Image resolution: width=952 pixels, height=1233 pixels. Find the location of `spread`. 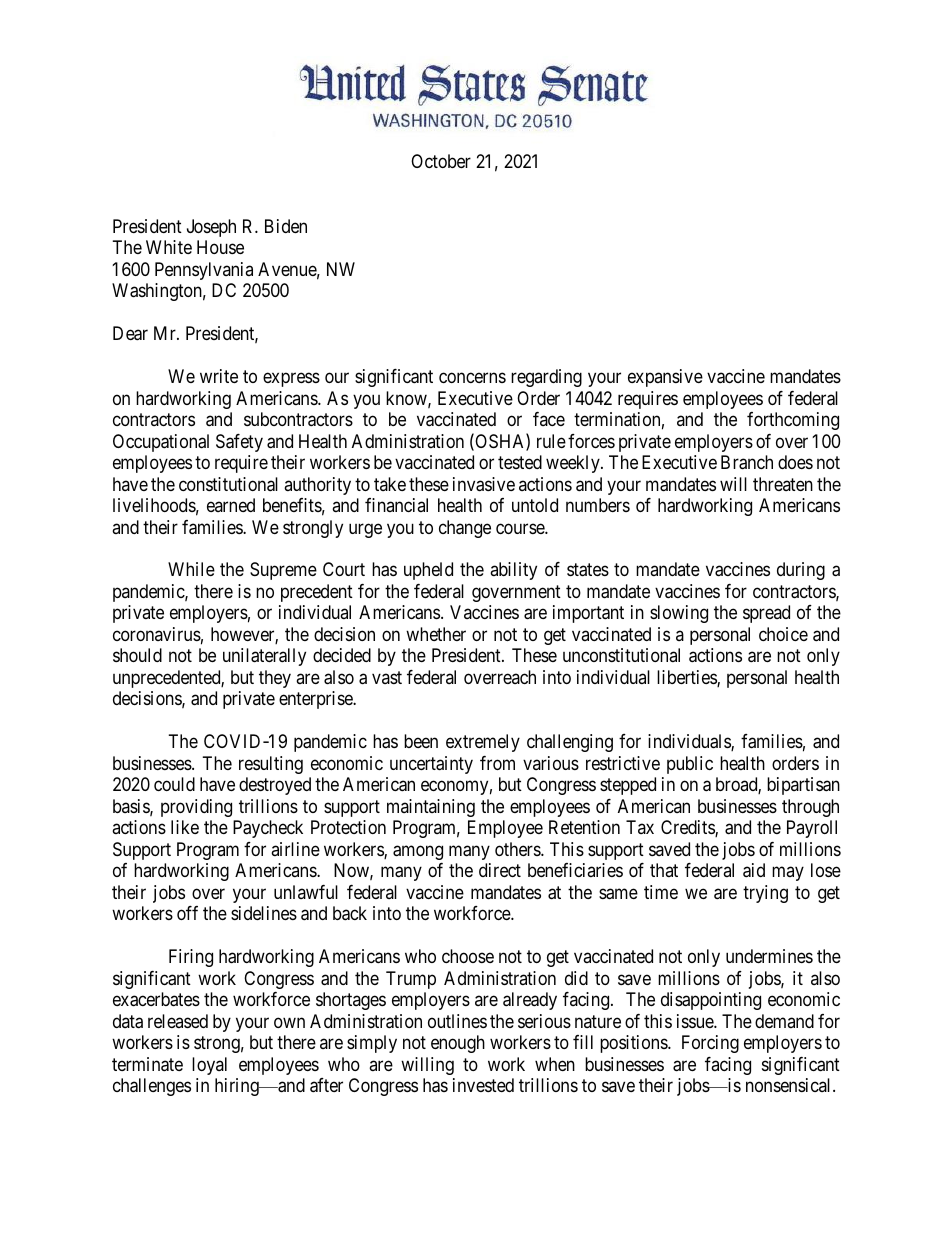

spread is located at coordinates (766, 614).
